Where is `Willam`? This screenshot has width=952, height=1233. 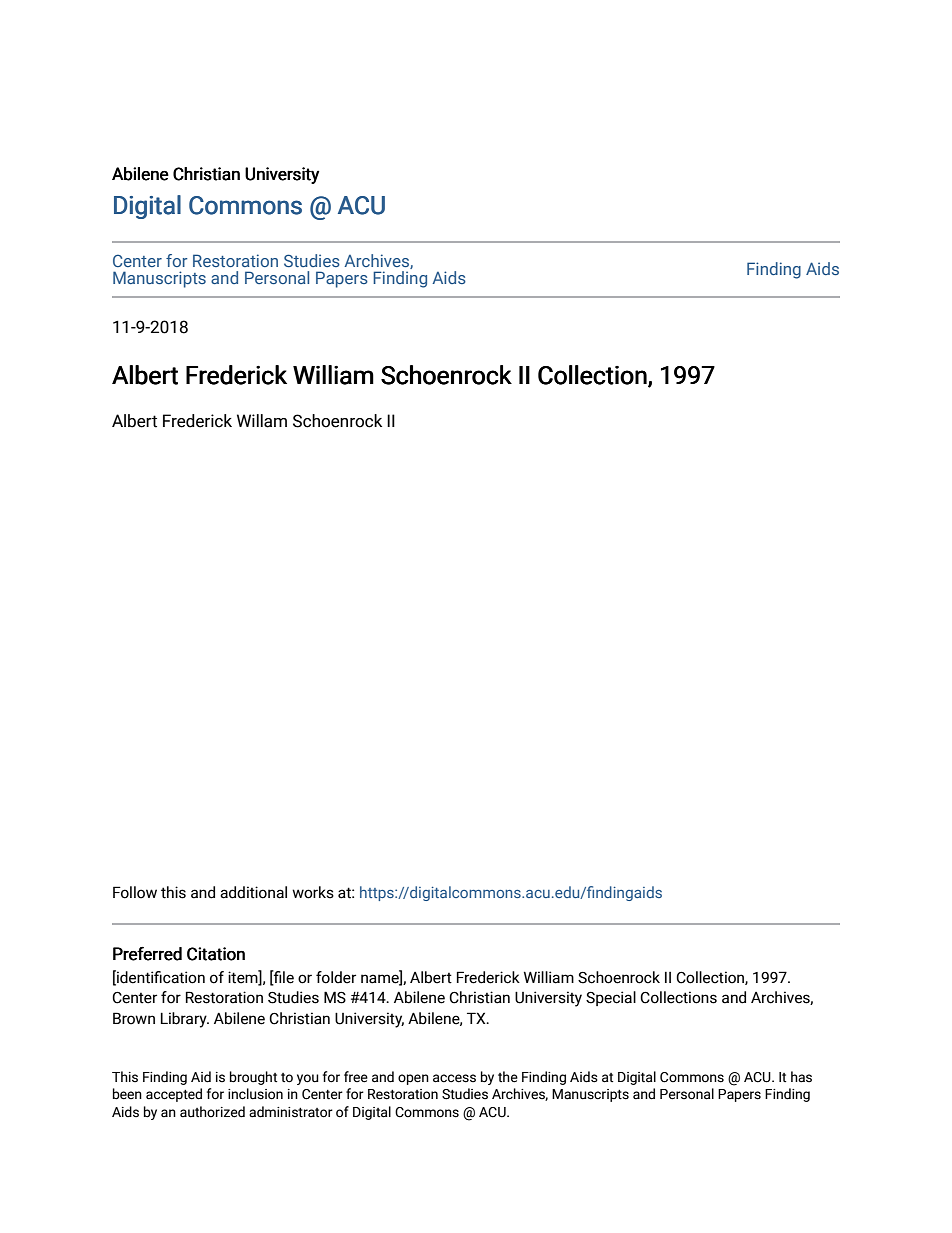
Willam is located at coordinates (262, 421).
